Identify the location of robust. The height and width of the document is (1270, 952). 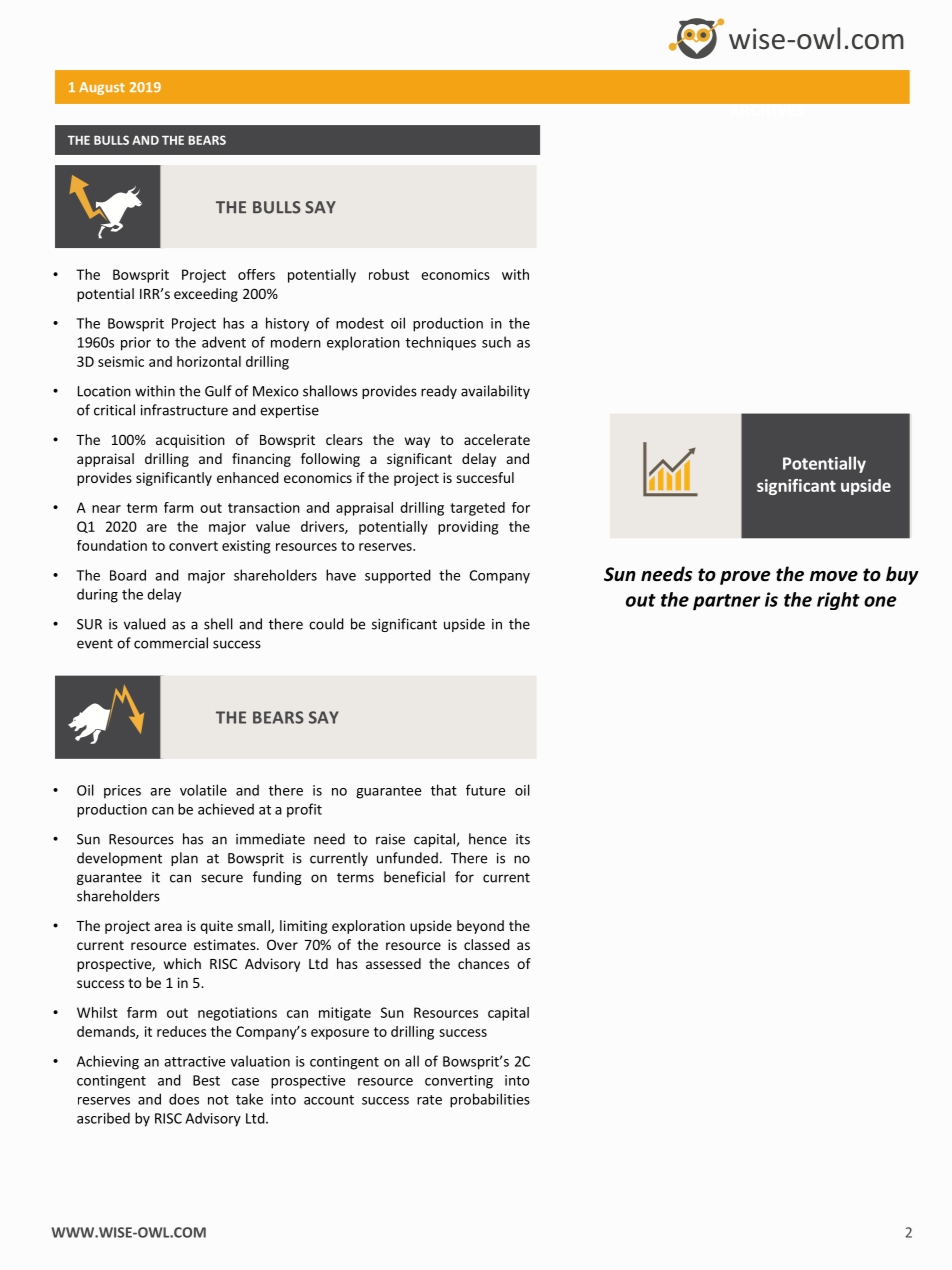
(389, 274).
